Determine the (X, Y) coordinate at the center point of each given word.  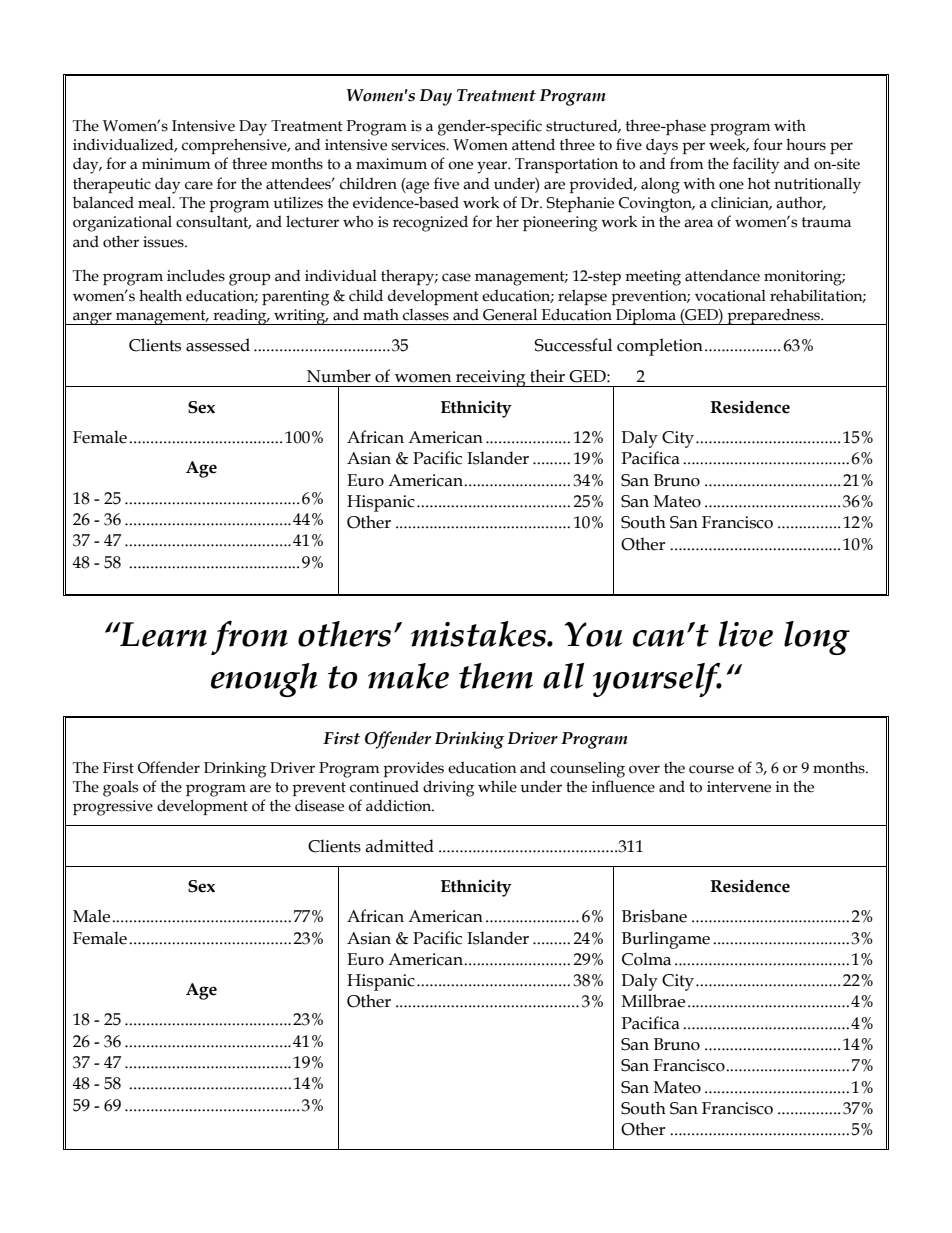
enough (264, 680)
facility (756, 165)
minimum (176, 164)
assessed (218, 345)
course (711, 769)
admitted (399, 846)
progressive (113, 808)
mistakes (479, 634)
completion (660, 347)
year (493, 167)
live (746, 634)
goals (120, 788)
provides (413, 769)
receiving (491, 378)
